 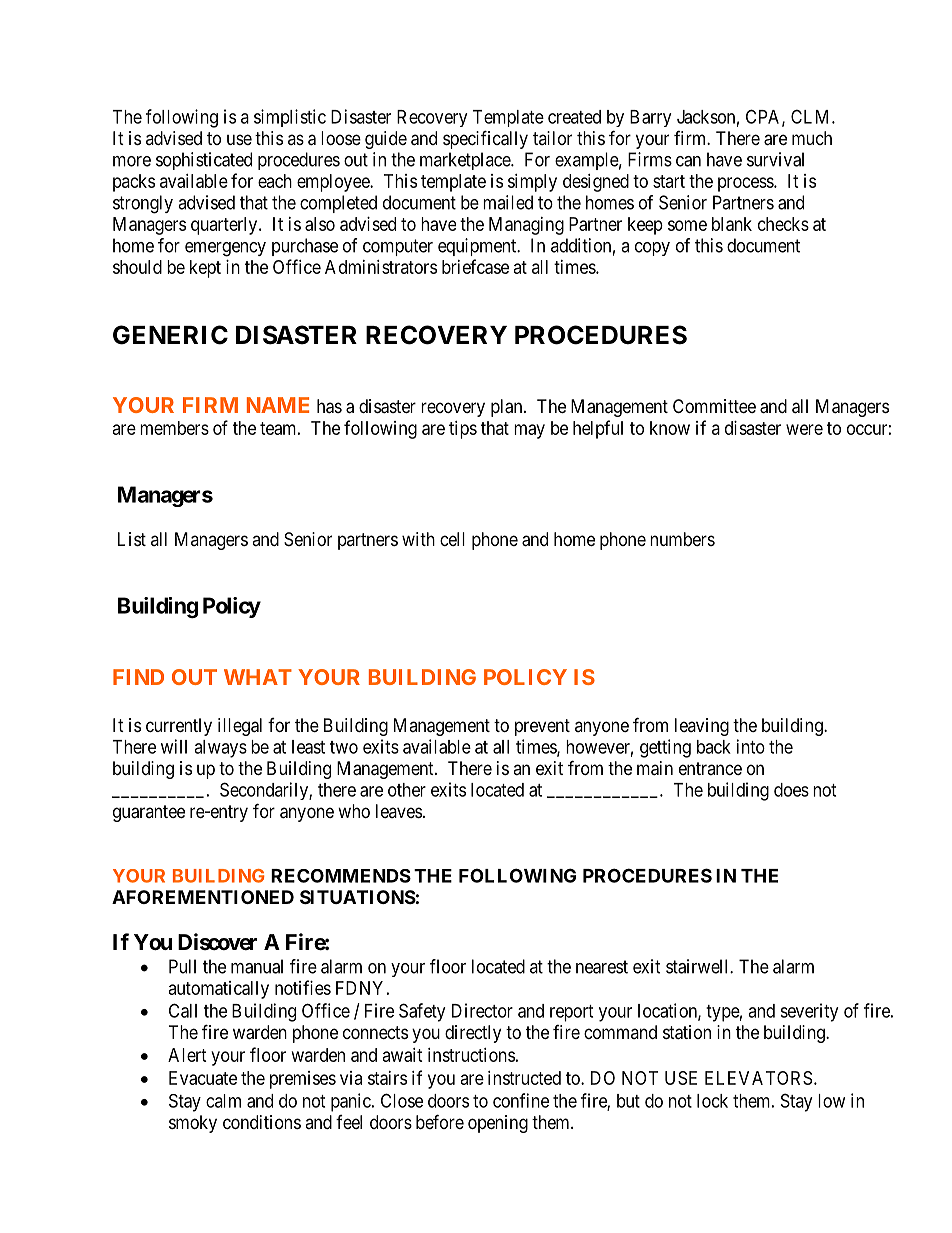 I want to click on marketplace, so click(x=466, y=161).
